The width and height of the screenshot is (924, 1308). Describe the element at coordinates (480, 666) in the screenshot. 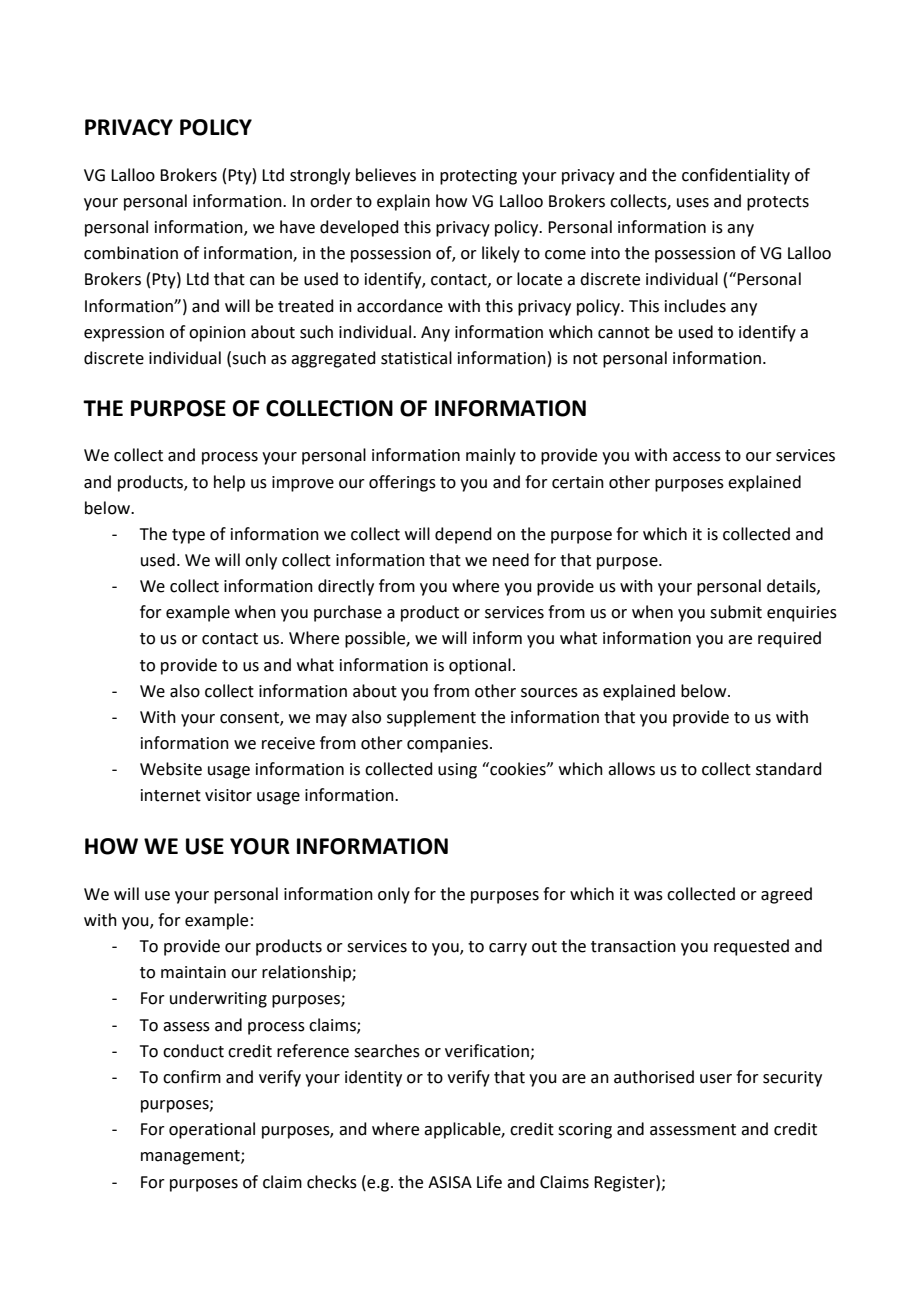

I see `optional` at that location.
